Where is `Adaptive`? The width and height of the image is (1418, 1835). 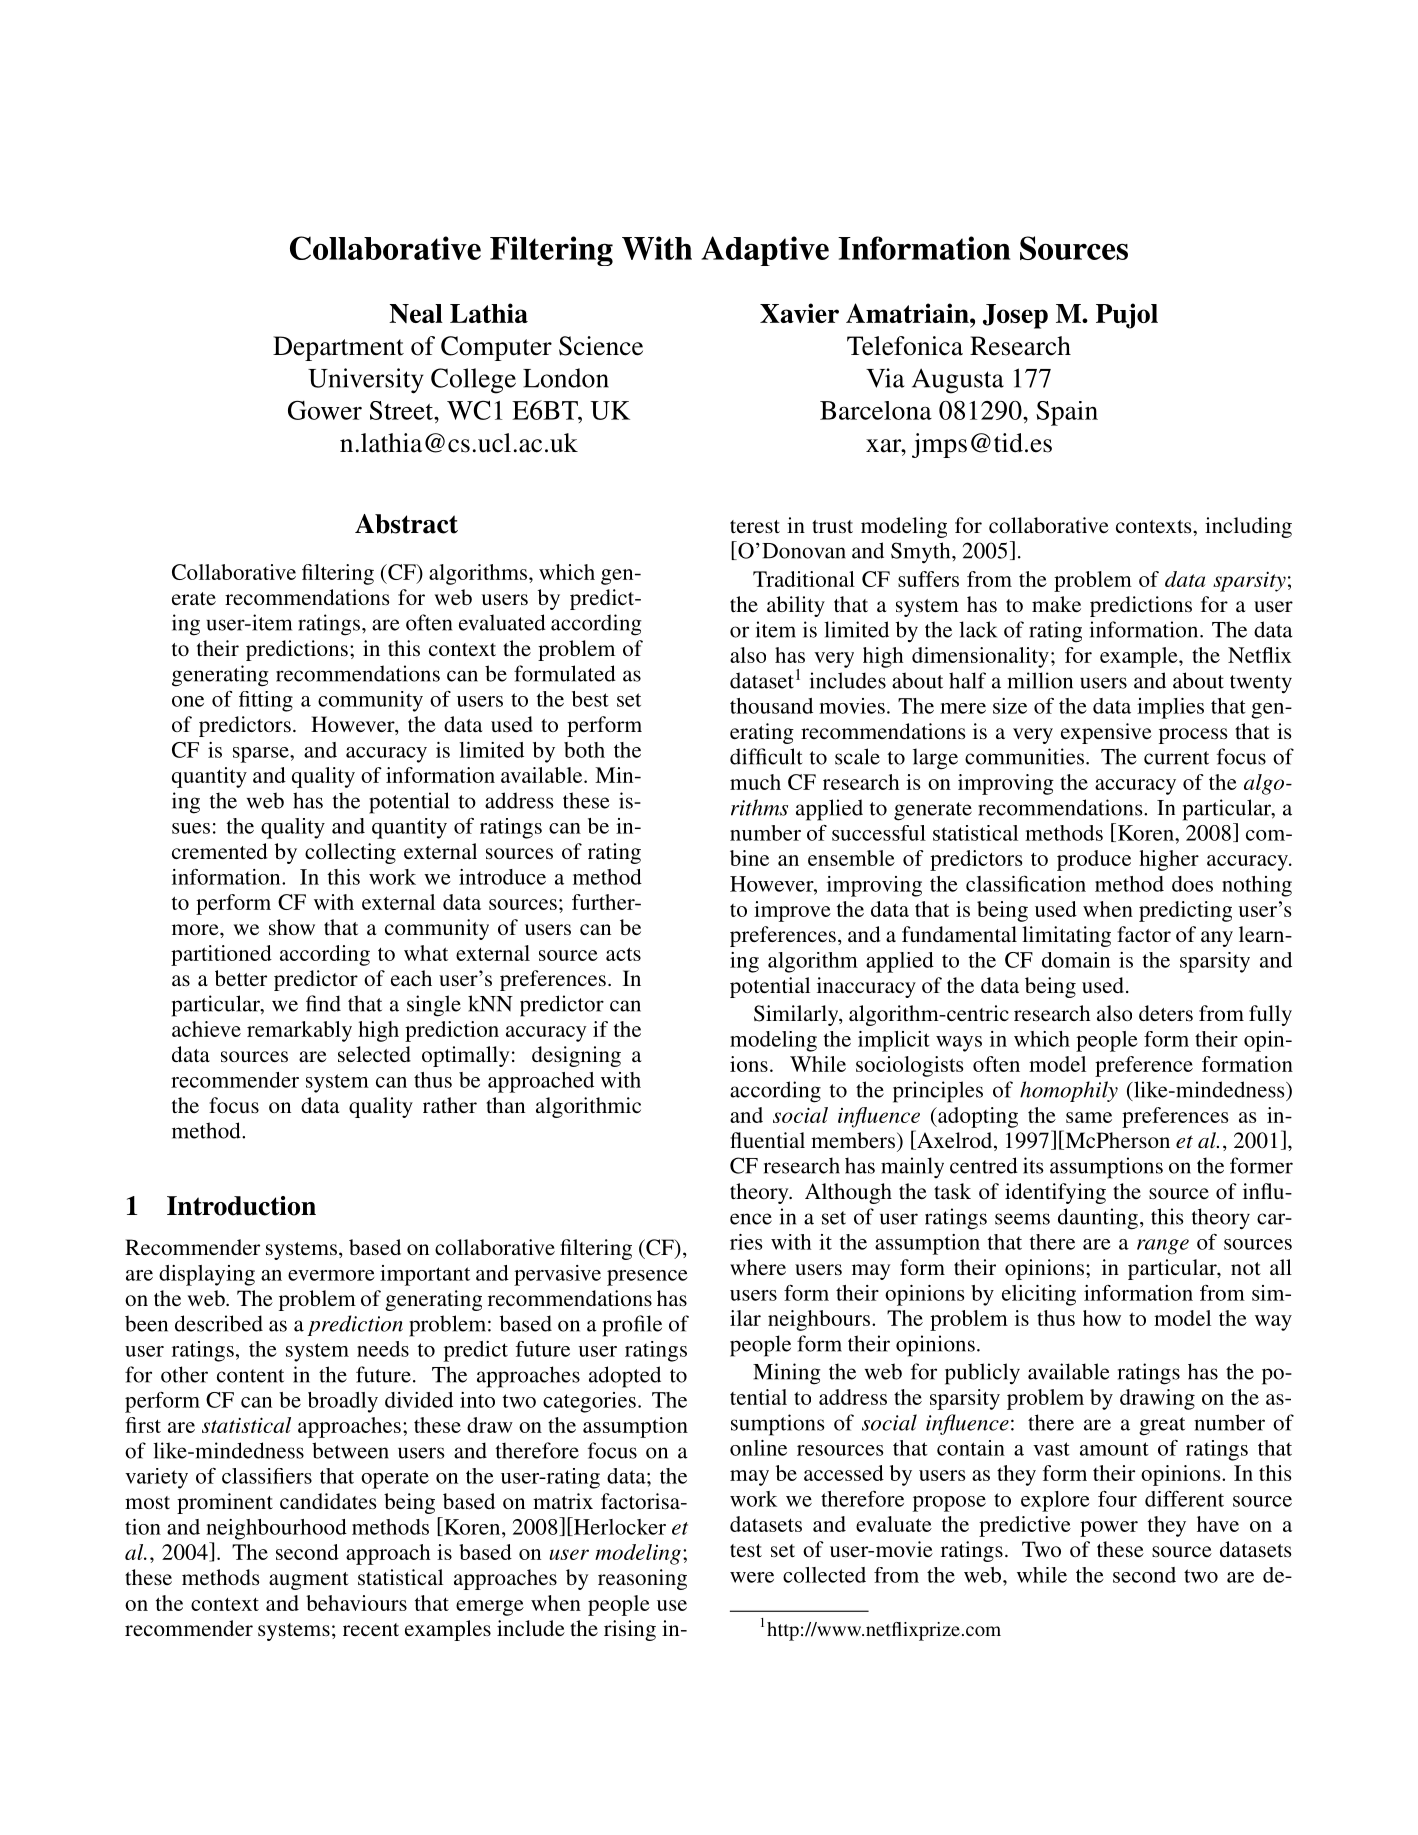 Adaptive is located at coordinates (765, 251).
